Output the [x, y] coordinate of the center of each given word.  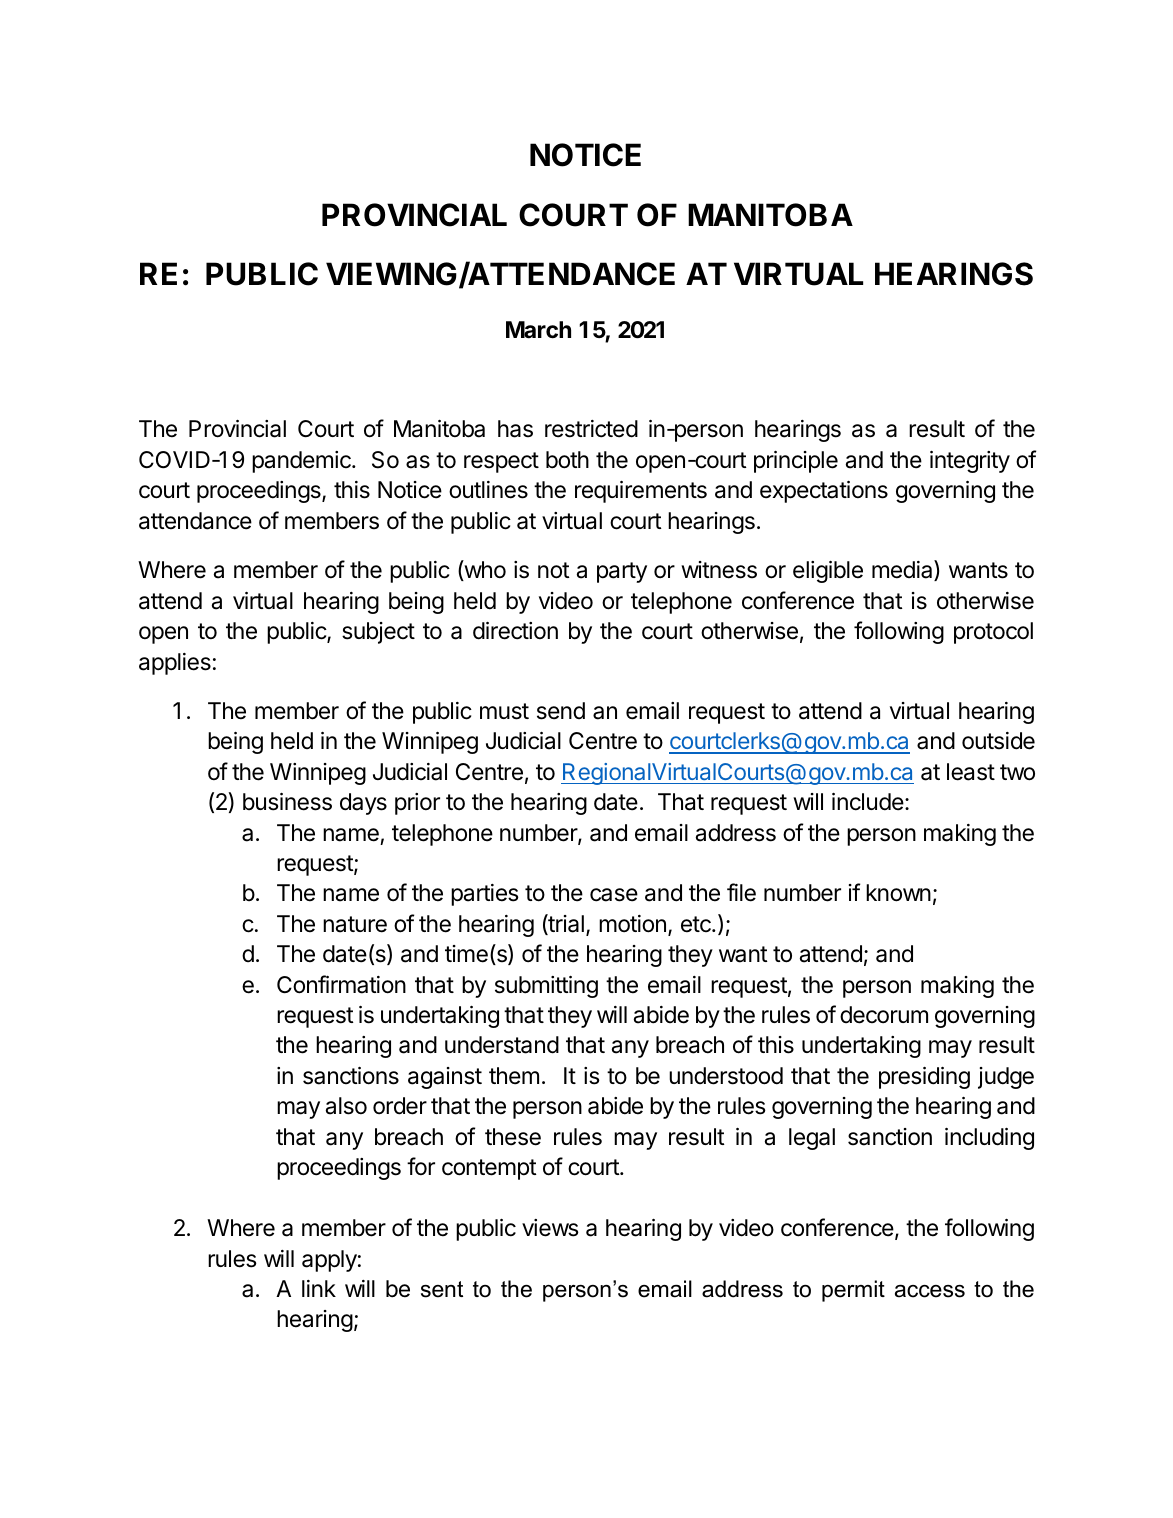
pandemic [302, 462]
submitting [546, 987]
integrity [970, 462]
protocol [993, 633]
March [538, 330]
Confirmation [341, 984]
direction [515, 631]
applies [175, 664]
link [319, 1288]
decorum [884, 1015]
